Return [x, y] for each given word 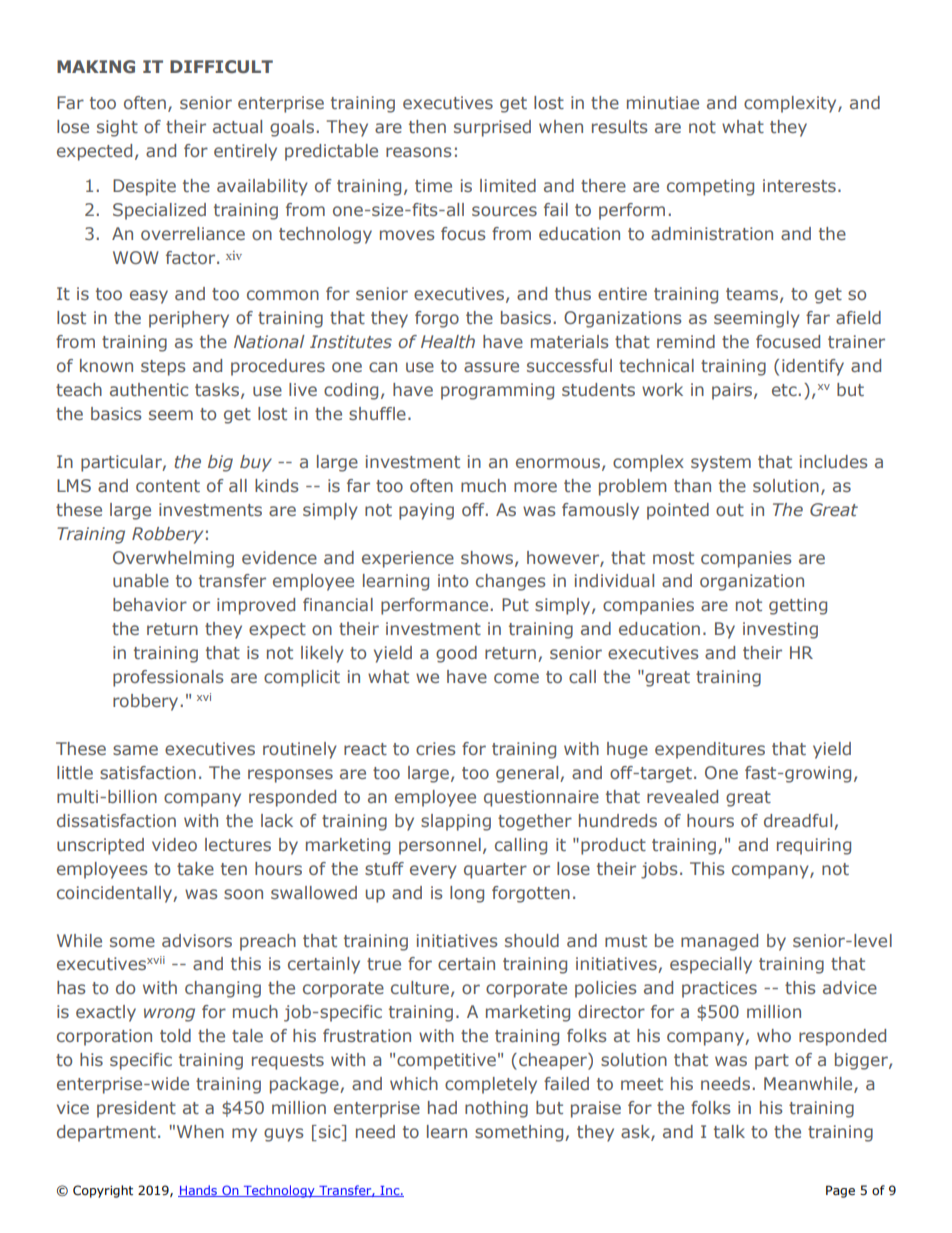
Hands [198, 1191]
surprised [492, 128]
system [721, 464]
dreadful [798, 820]
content [168, 486]
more [535, 487]
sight [117, 128]
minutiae [663, 102]
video [174, 844]
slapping [456, 822]
